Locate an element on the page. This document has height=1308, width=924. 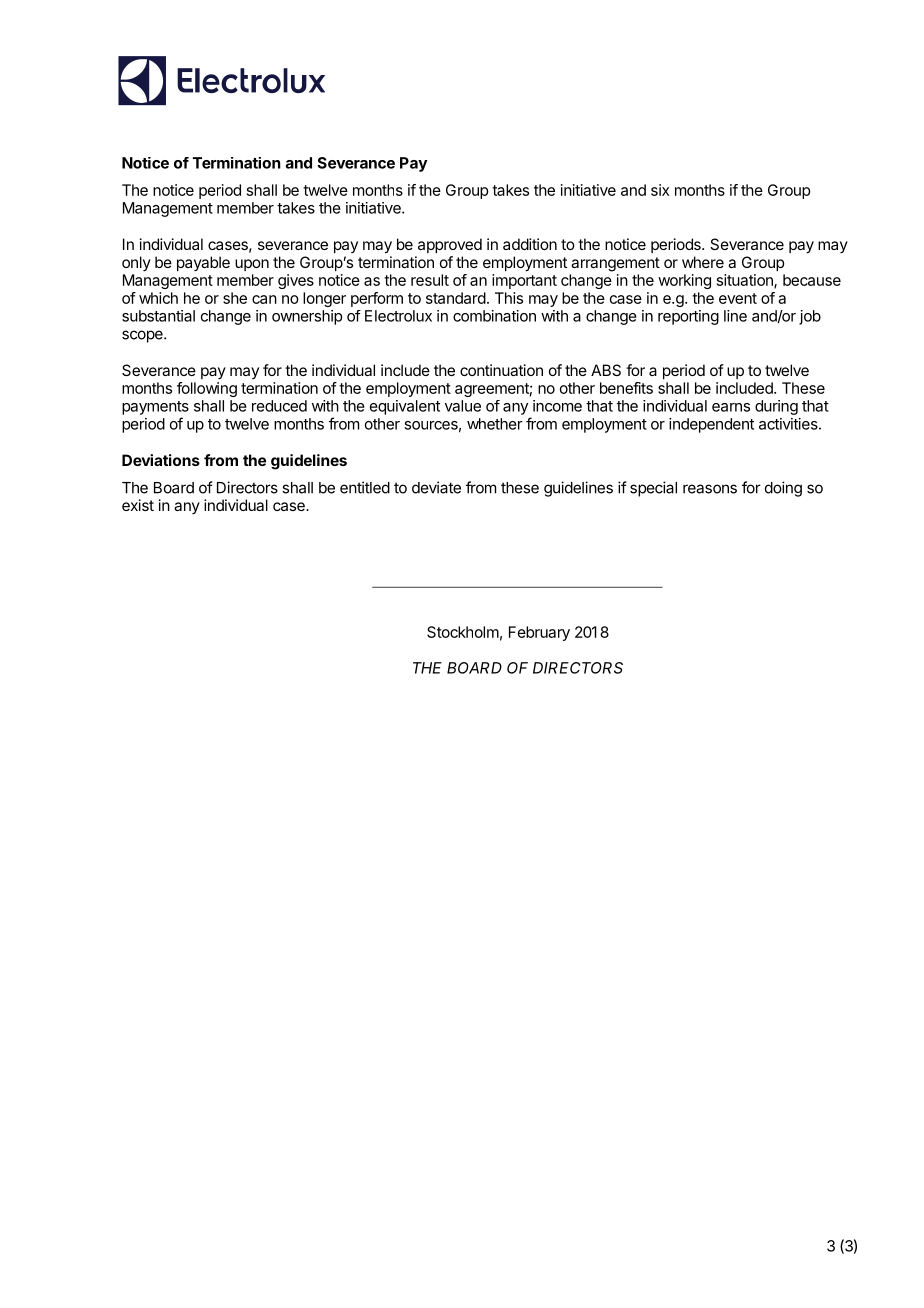
payable is located at coordinates (203, 263).
